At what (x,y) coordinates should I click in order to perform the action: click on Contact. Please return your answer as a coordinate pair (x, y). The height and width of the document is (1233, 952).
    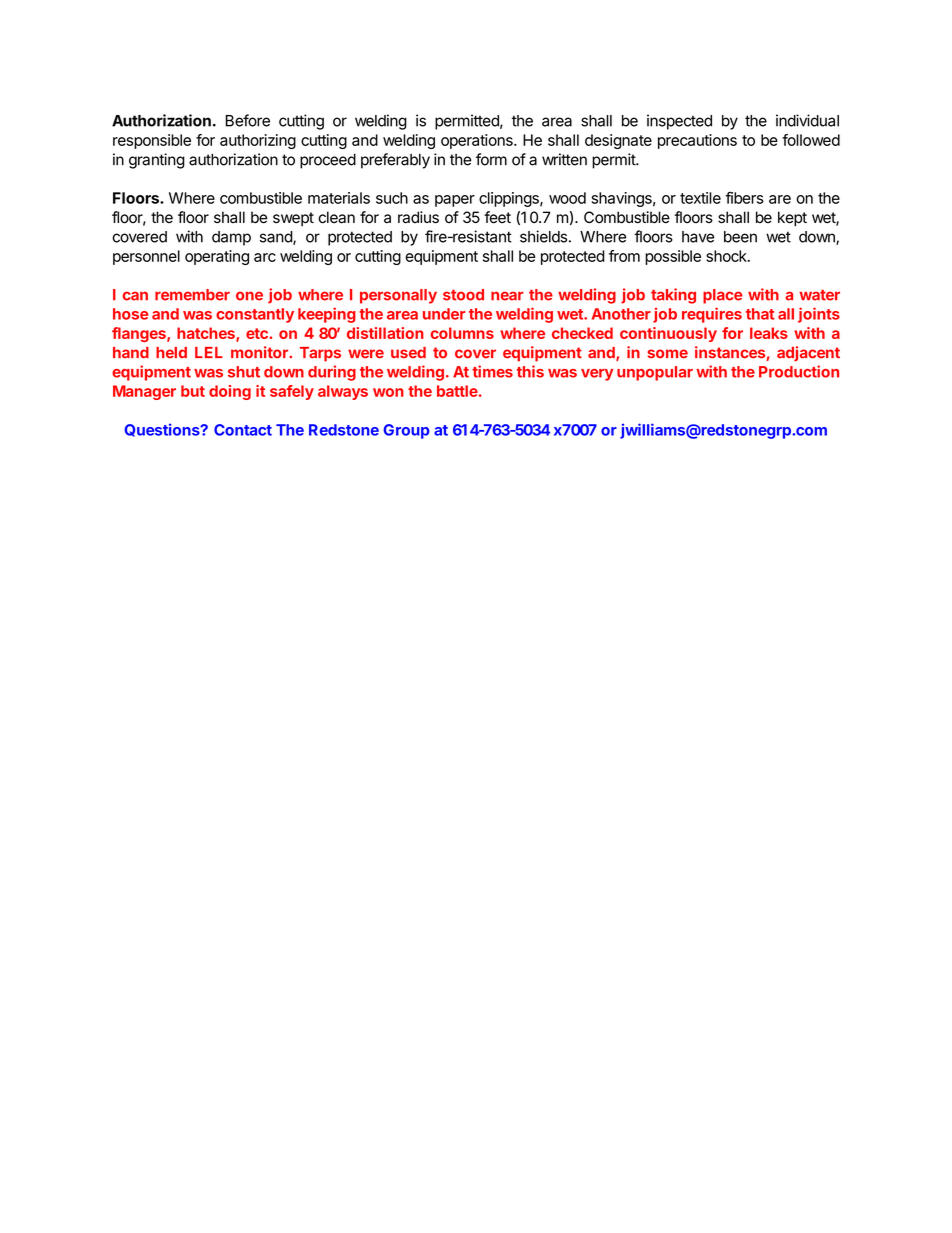
    Looking at the image, I should click on (243, 430).
